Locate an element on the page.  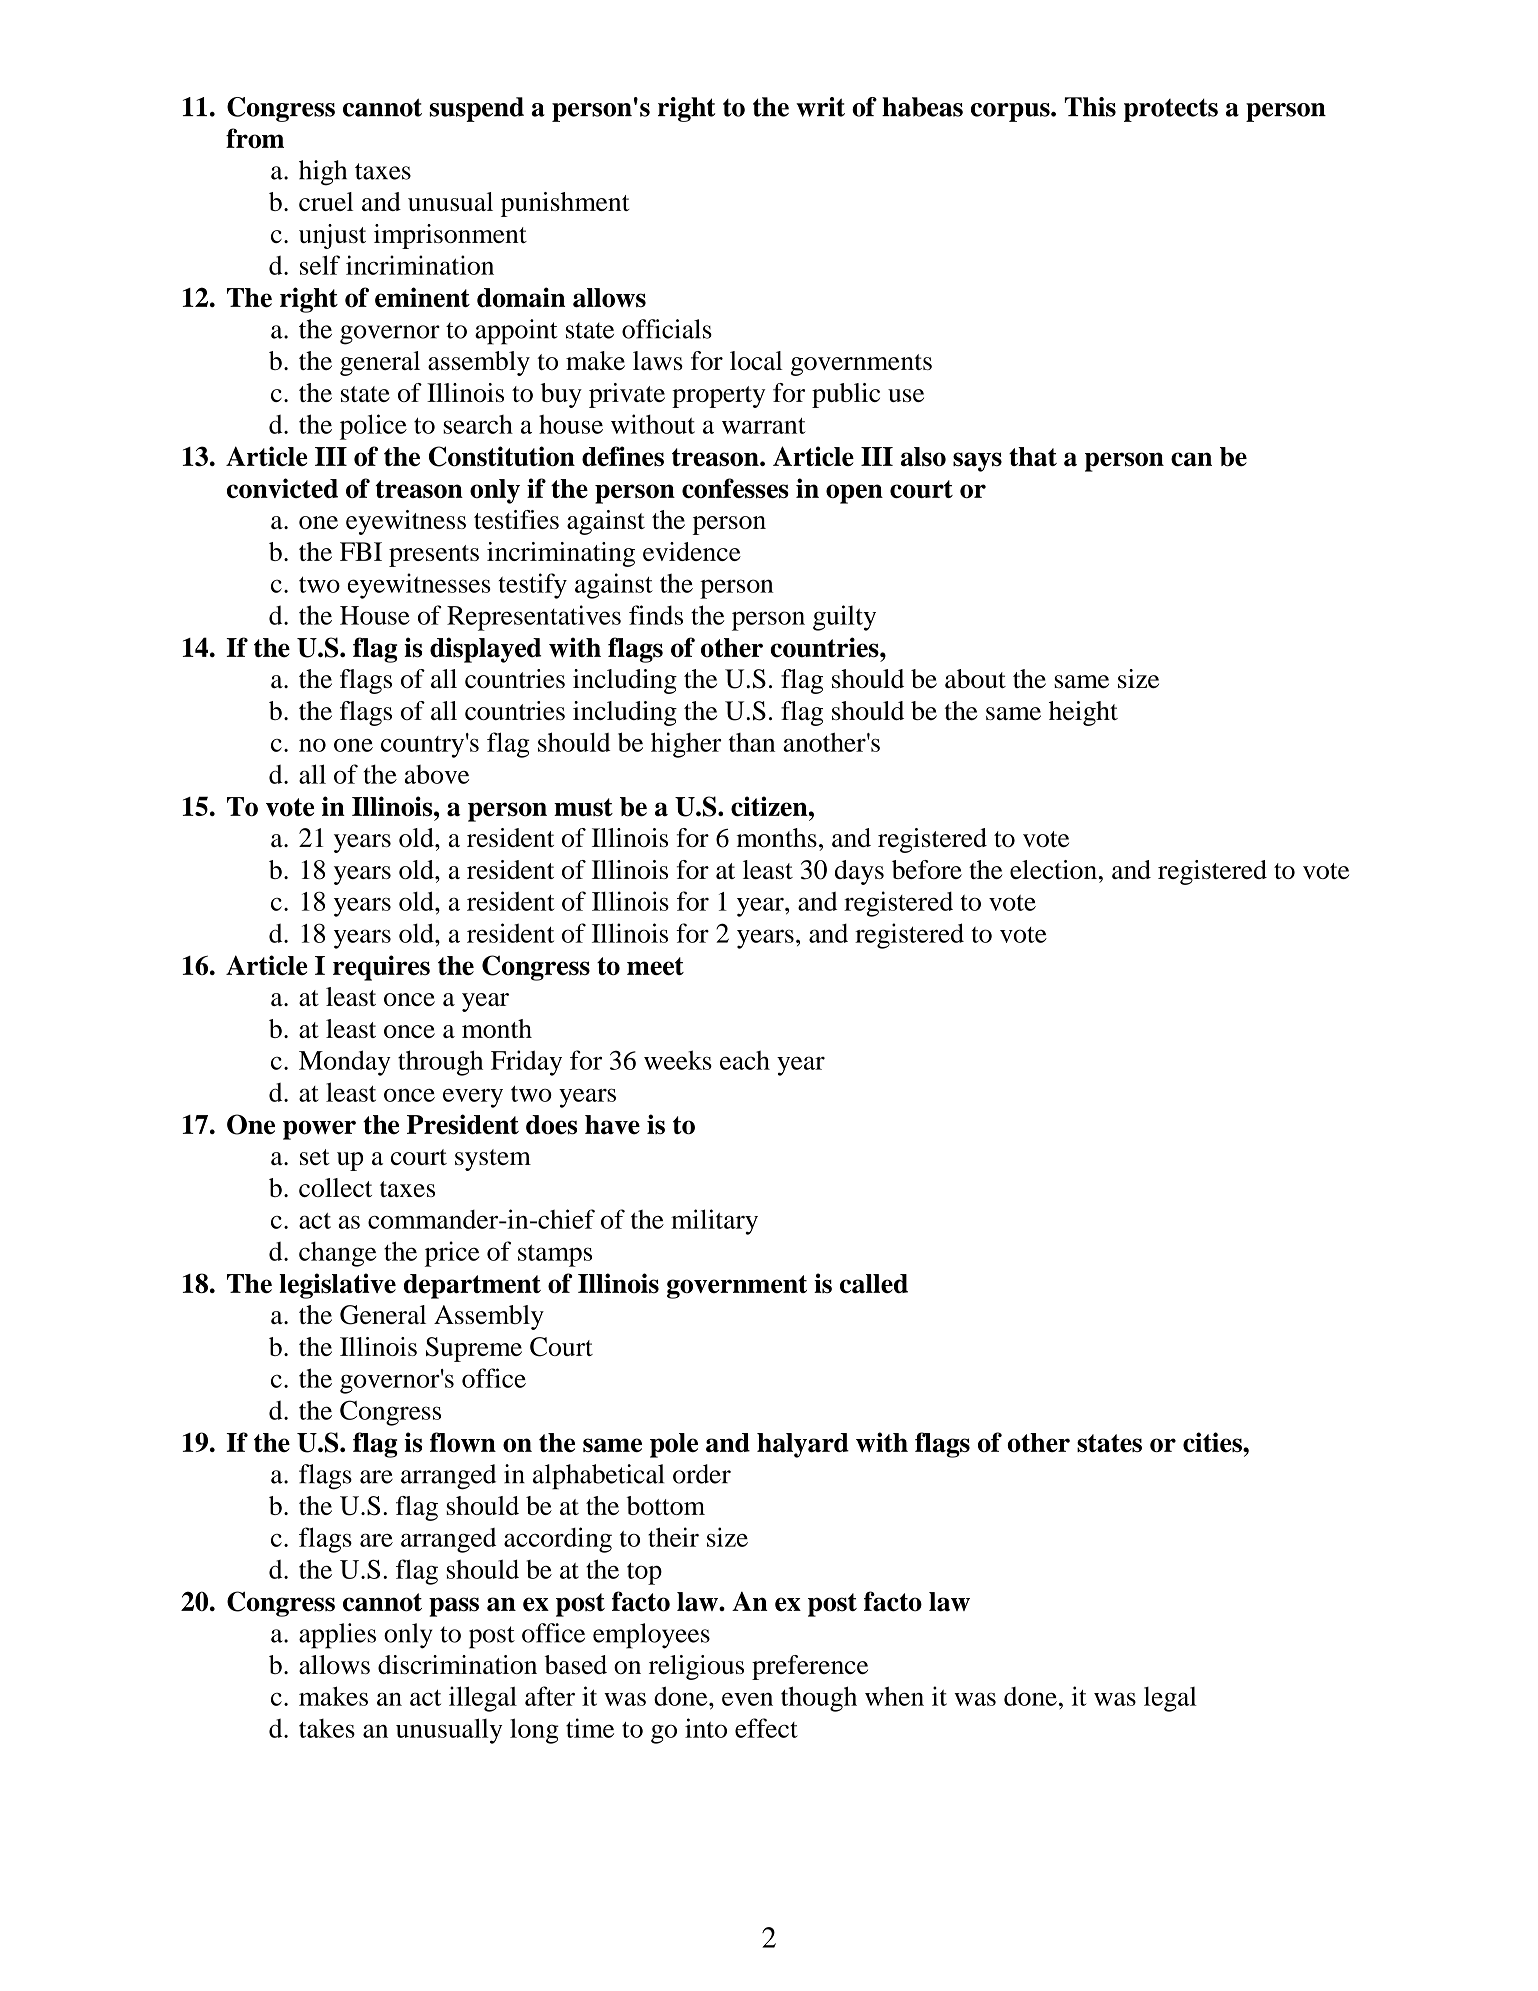
election is located at coordinates (1053, 869).
